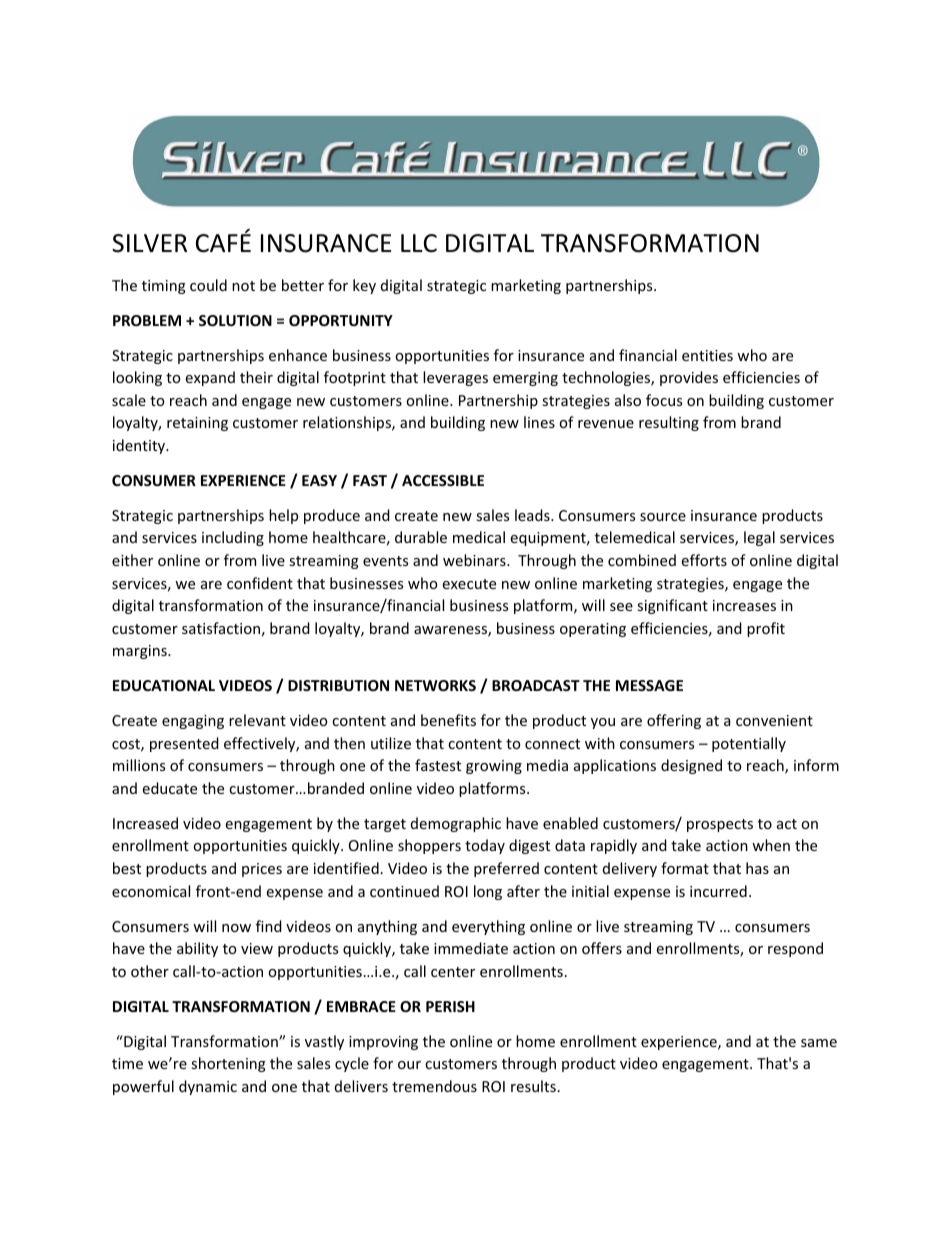 The image size is (952, 1233). What do you see at coordinates (228, 1064) in the document?
I see `shortening` at bounding box center [228, 1064].
